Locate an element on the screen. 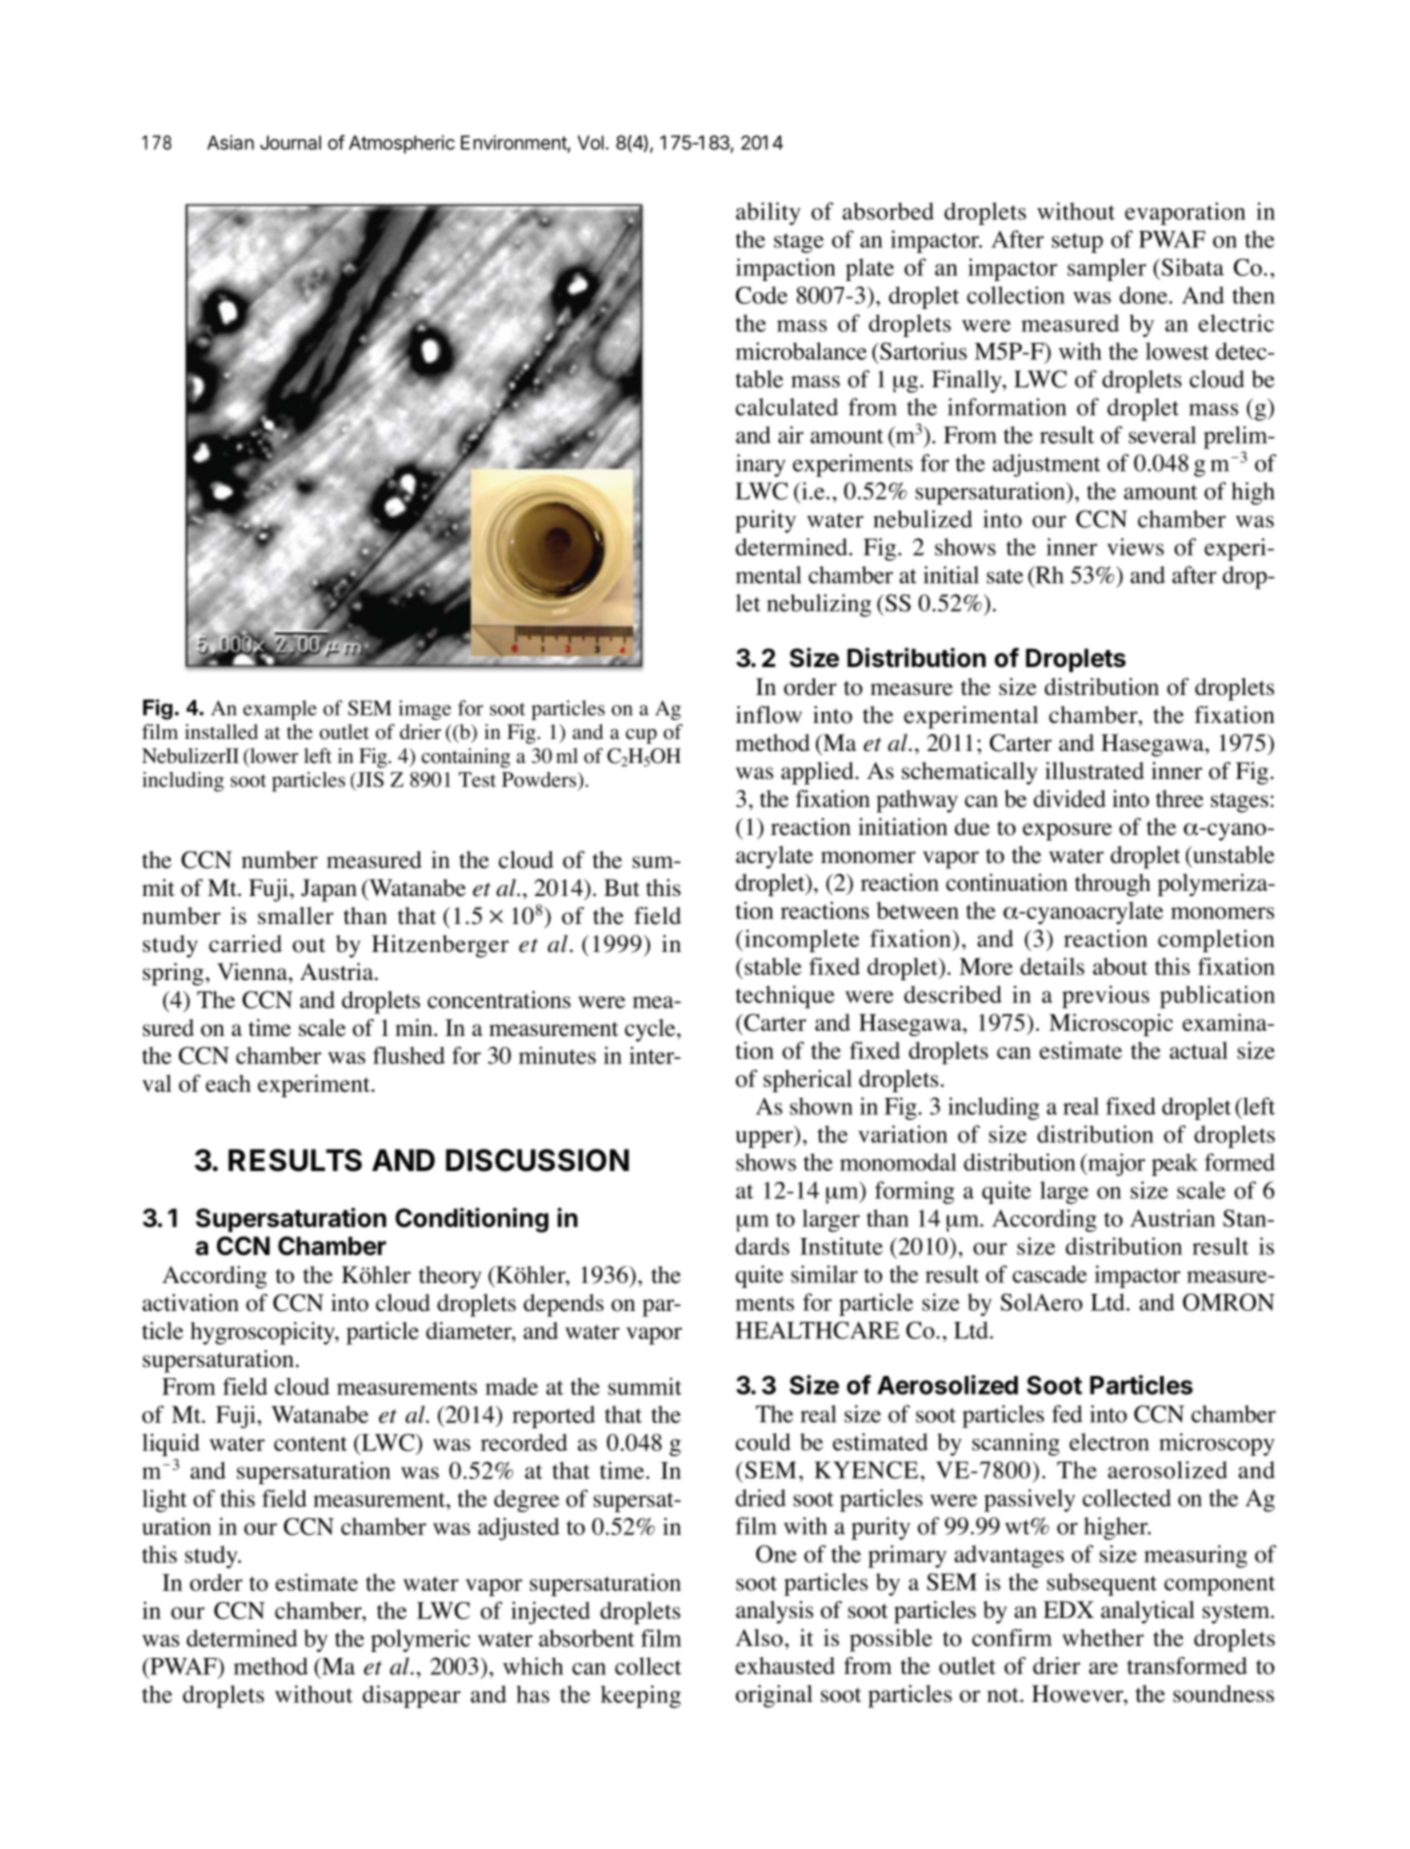 This screenshot has width=1410, height=1849. ability is located at coordinates (768, 213).
